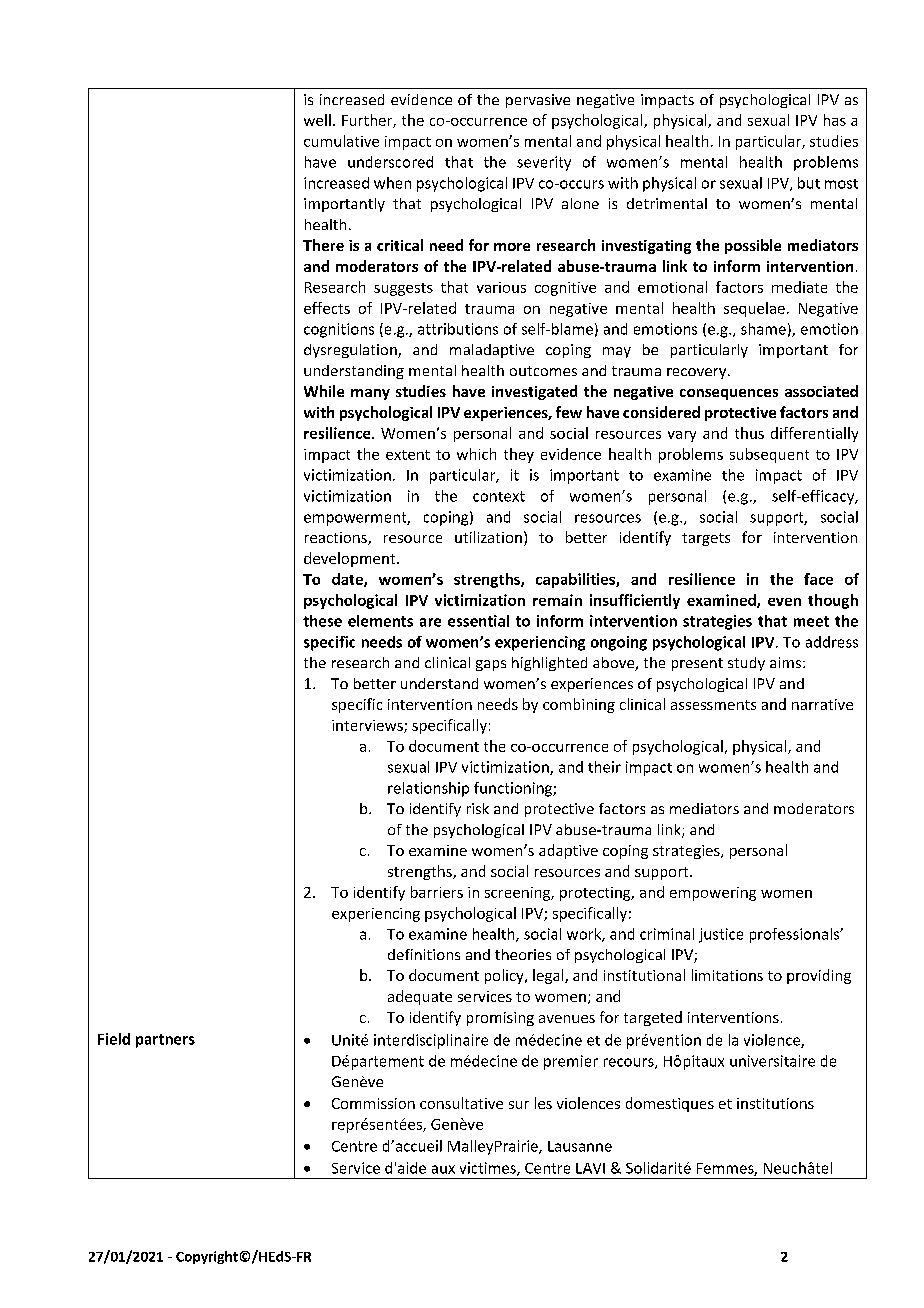  I want to click on even, so click(784, 602).
